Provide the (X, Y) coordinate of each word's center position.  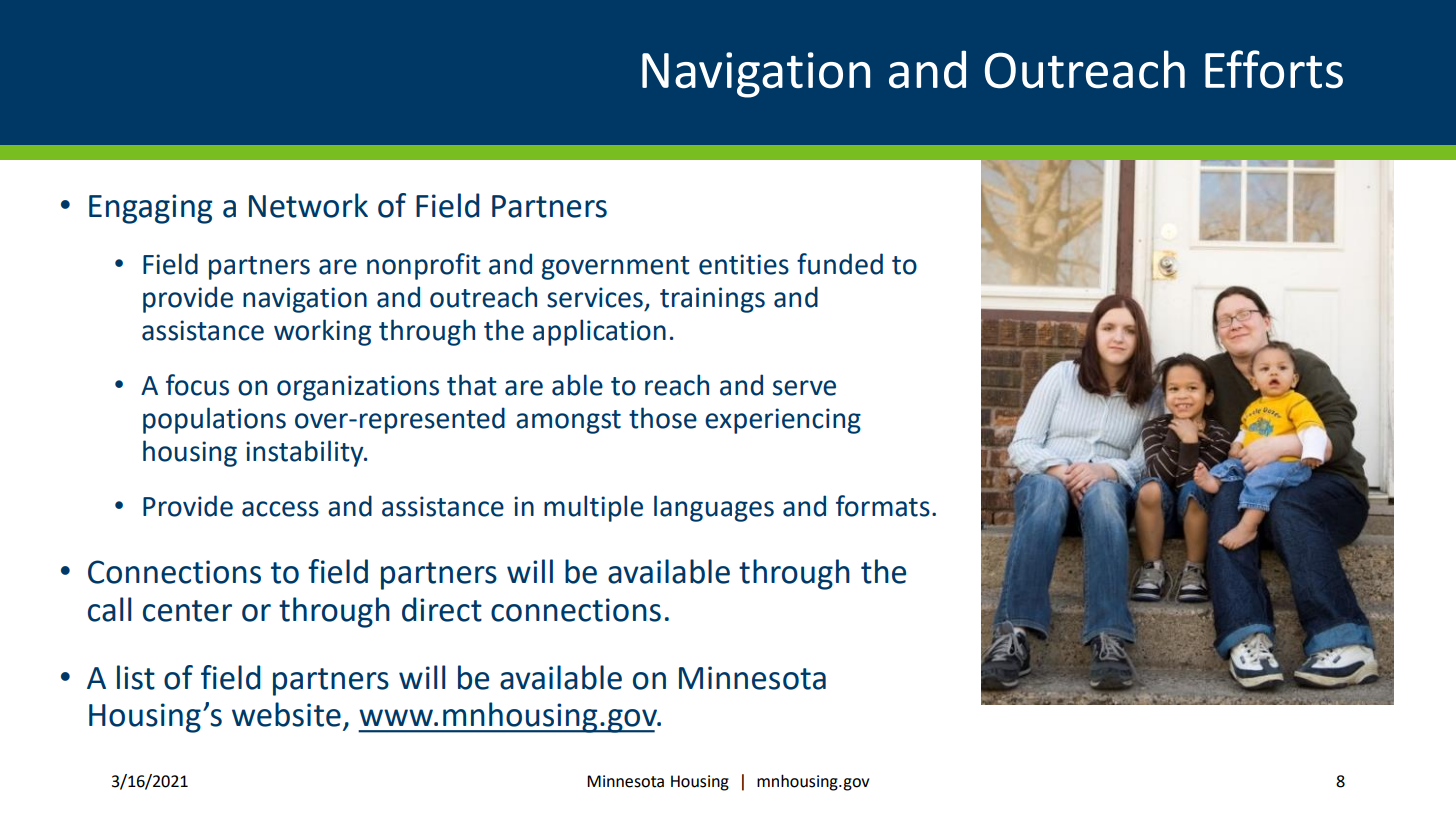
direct (442, 609)
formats (883, 506)
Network (308, 205)
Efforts (1274, 69)
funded (840, 264)
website (286, 714)
